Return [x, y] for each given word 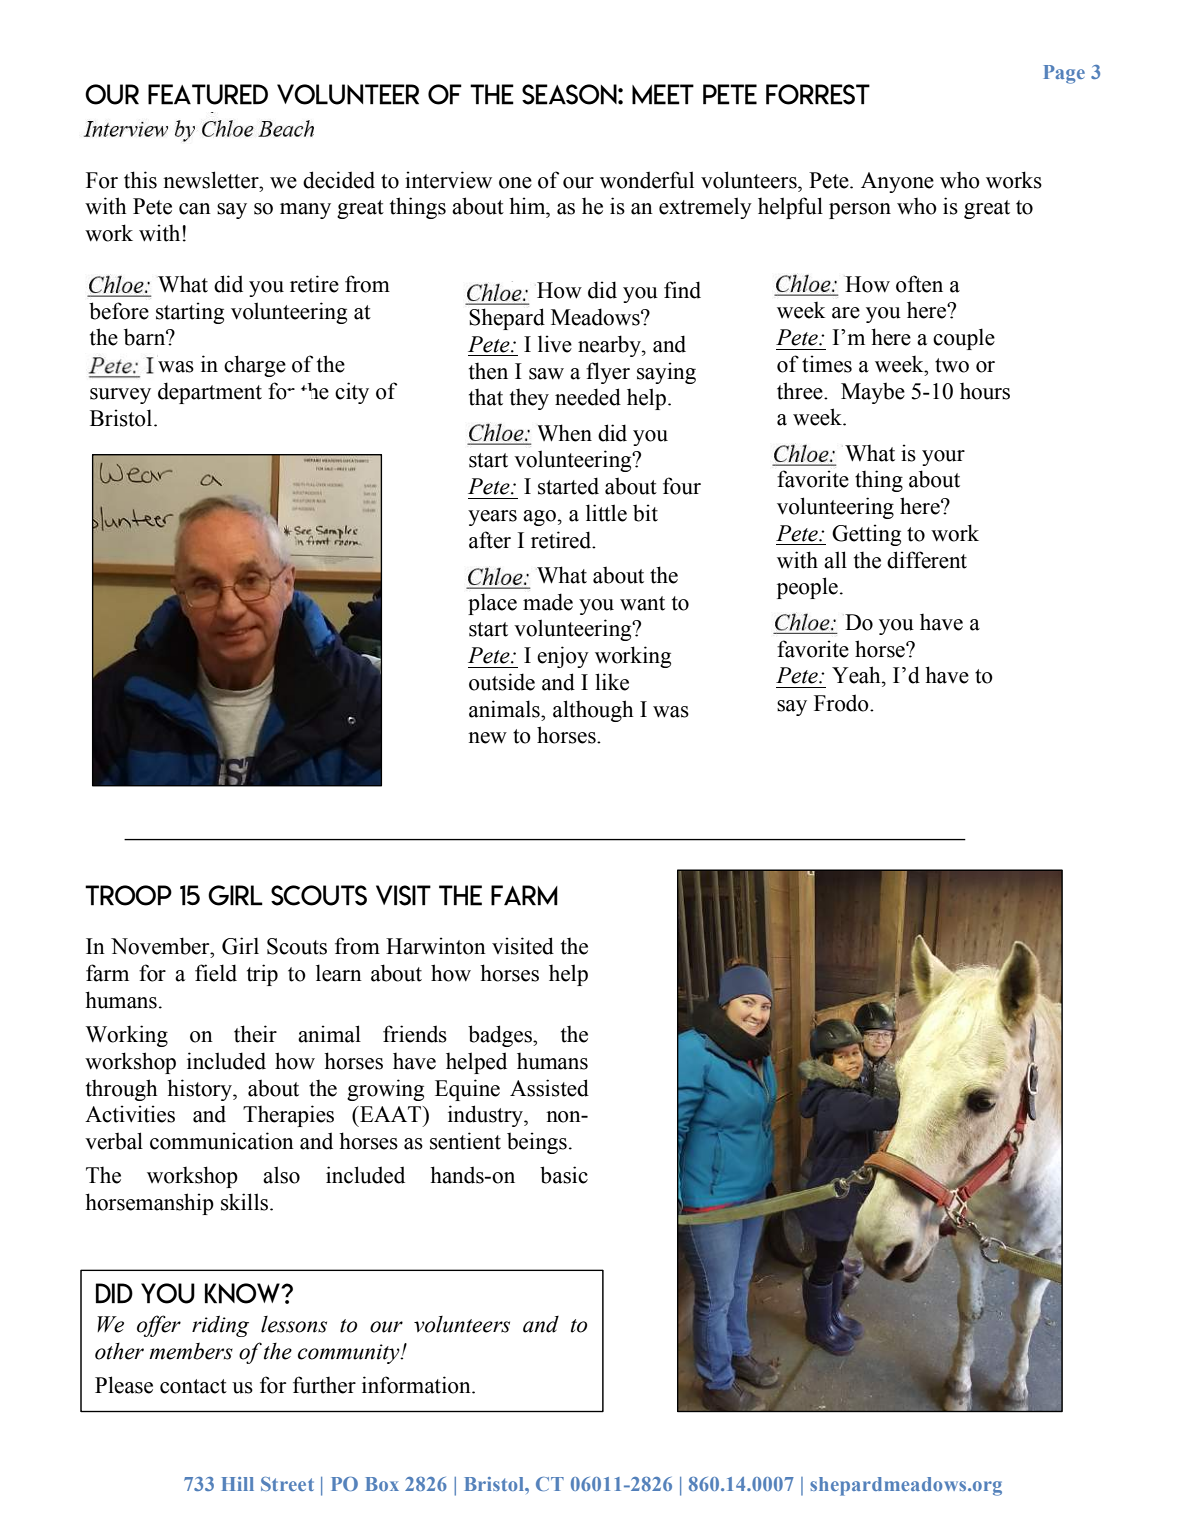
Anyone [897, 182]
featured [208, 94]
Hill [238, 1484]
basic [564, 1175]
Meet [663, 94]
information [417, 1385]
